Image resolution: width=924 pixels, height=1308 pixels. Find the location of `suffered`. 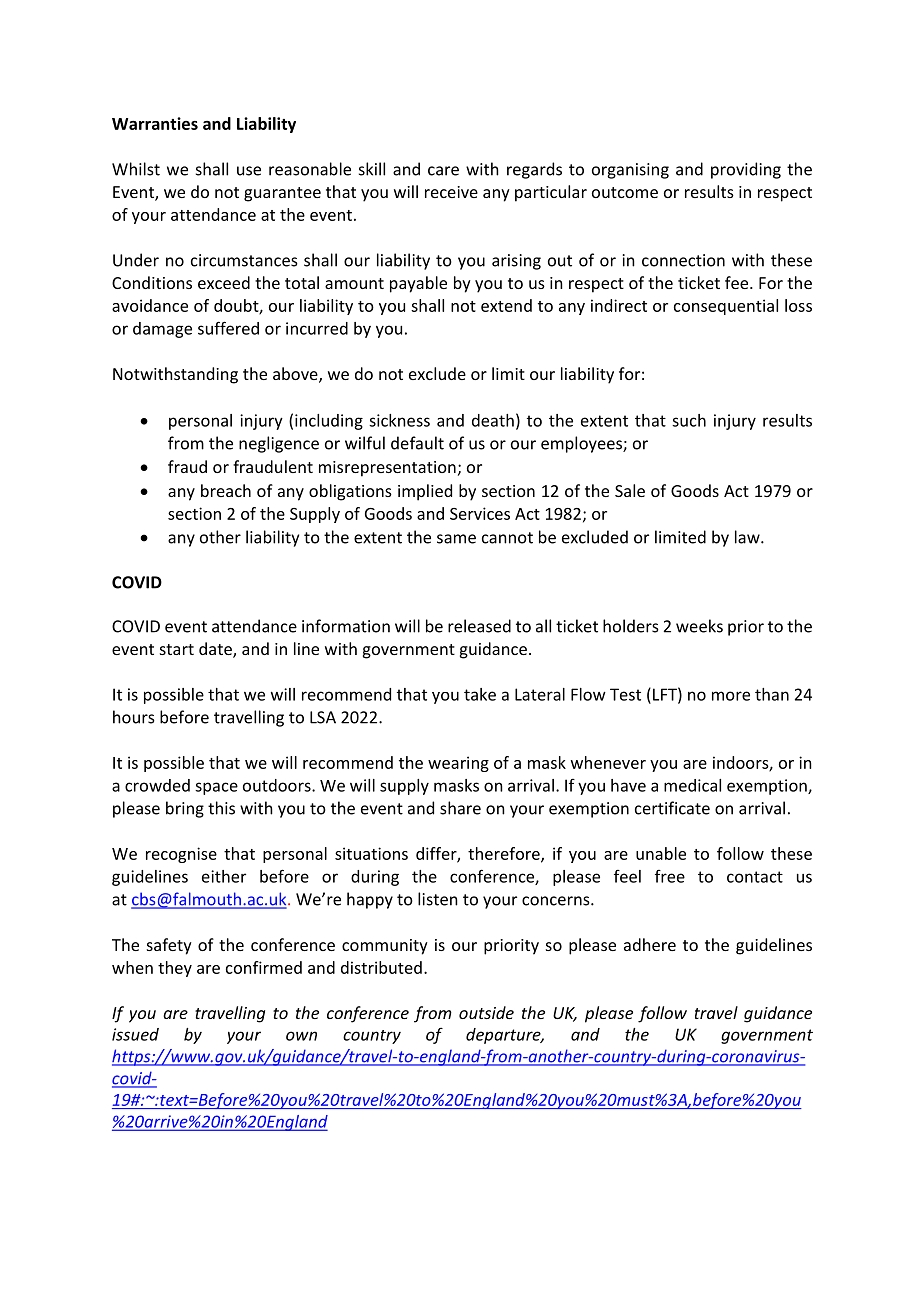

suffered is located at coordinates (228, 328).
